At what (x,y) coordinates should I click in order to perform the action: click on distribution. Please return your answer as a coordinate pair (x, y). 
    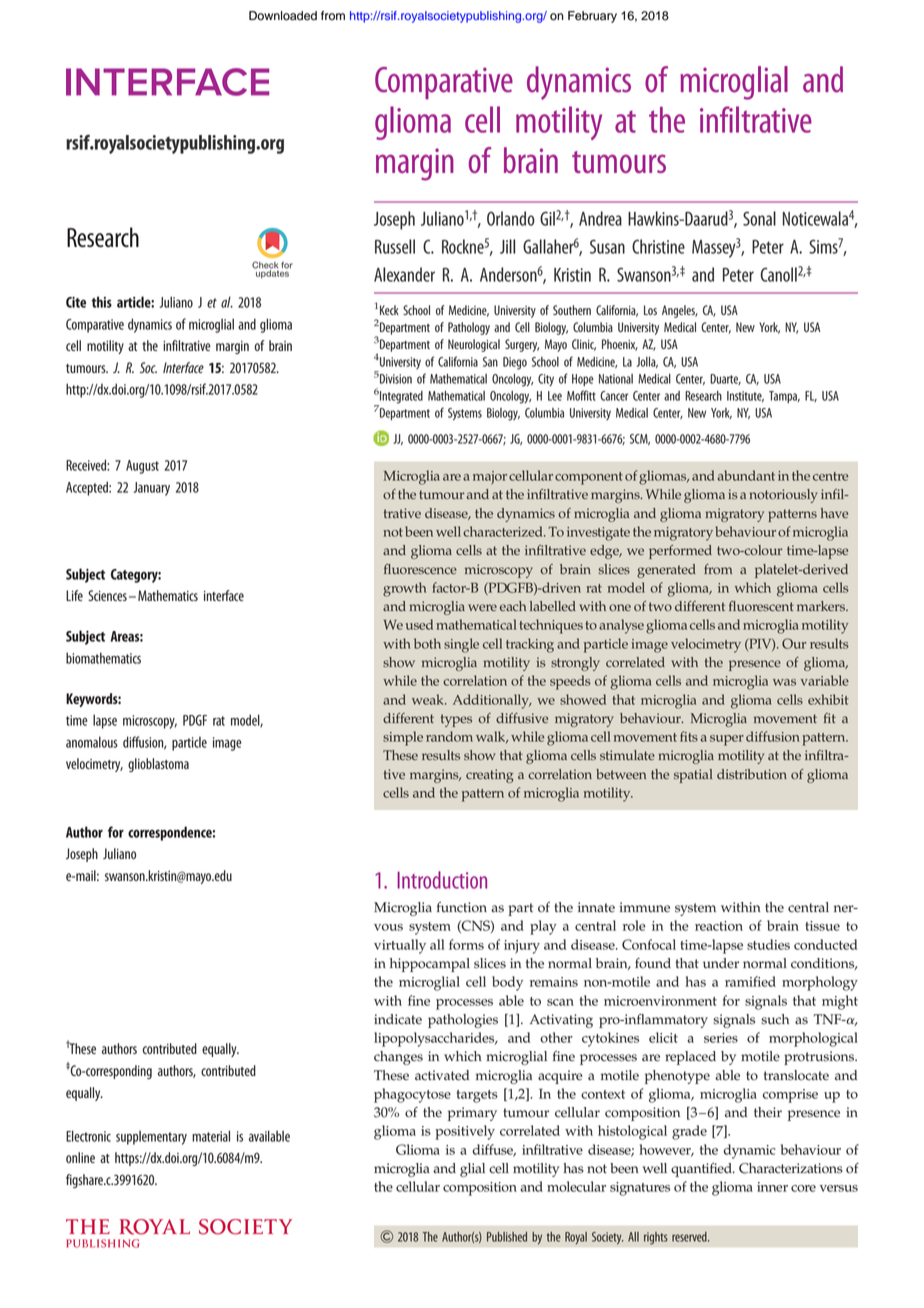
    Looking at the image, I should click on (752, 774).
